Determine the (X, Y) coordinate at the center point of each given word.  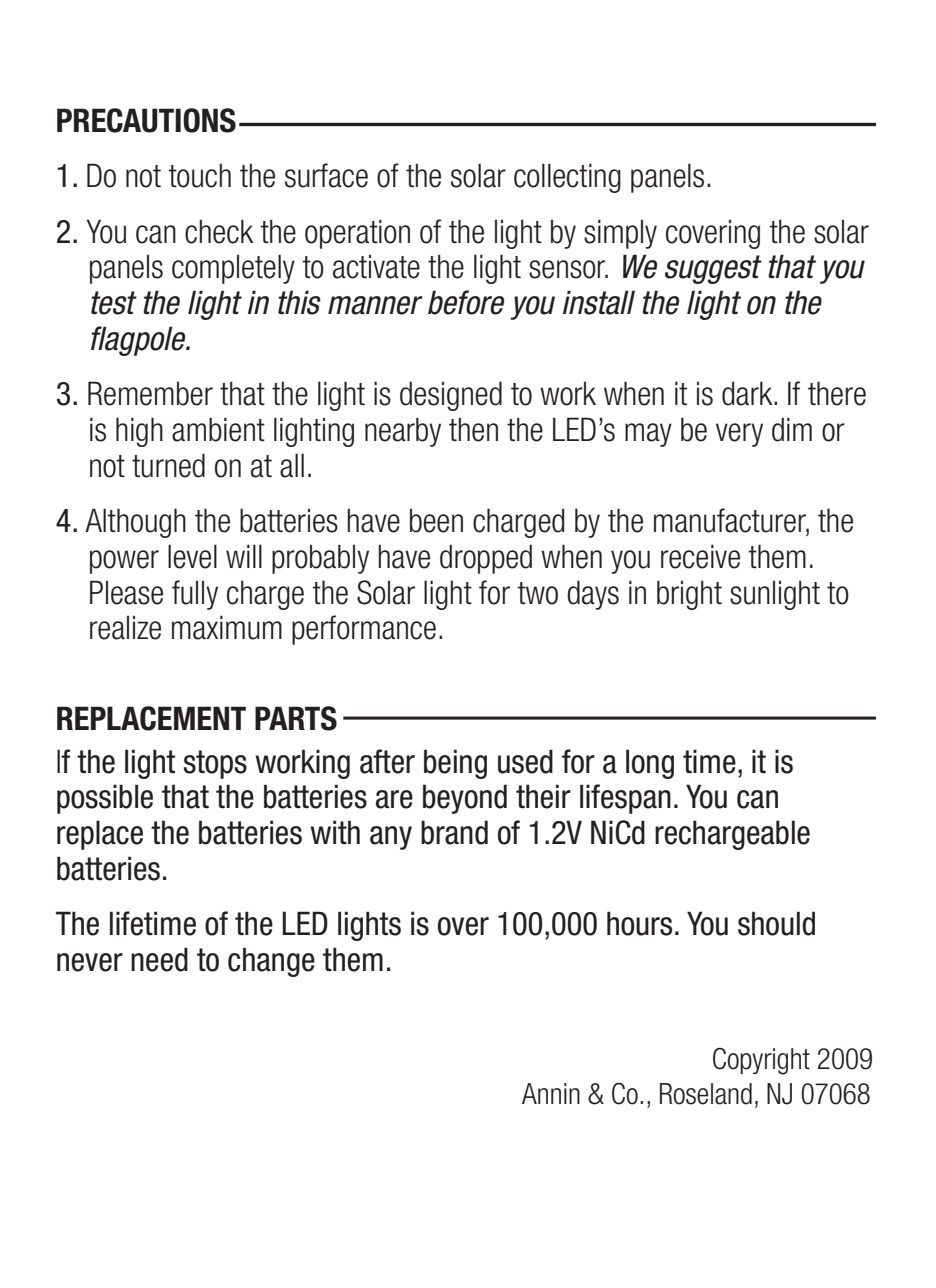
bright (689, 595)
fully (195, 595)
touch (199, 175)
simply (620, 234)
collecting (567, 178)
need (159, 959)
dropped (486, 559)
